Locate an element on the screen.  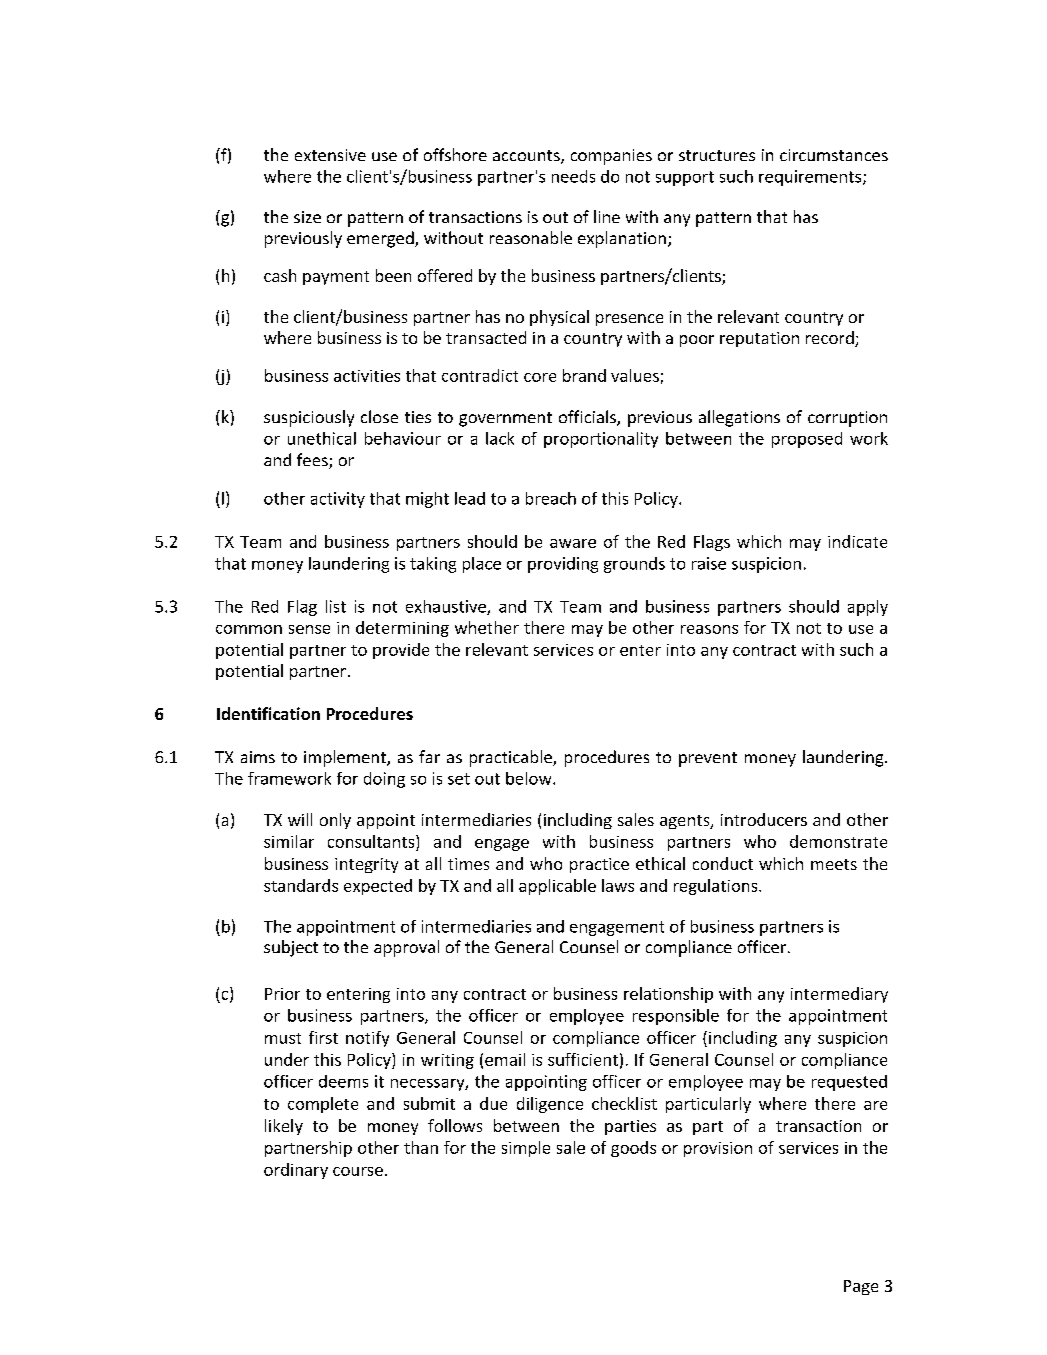
prevent is located at coordinates (708, 759).
